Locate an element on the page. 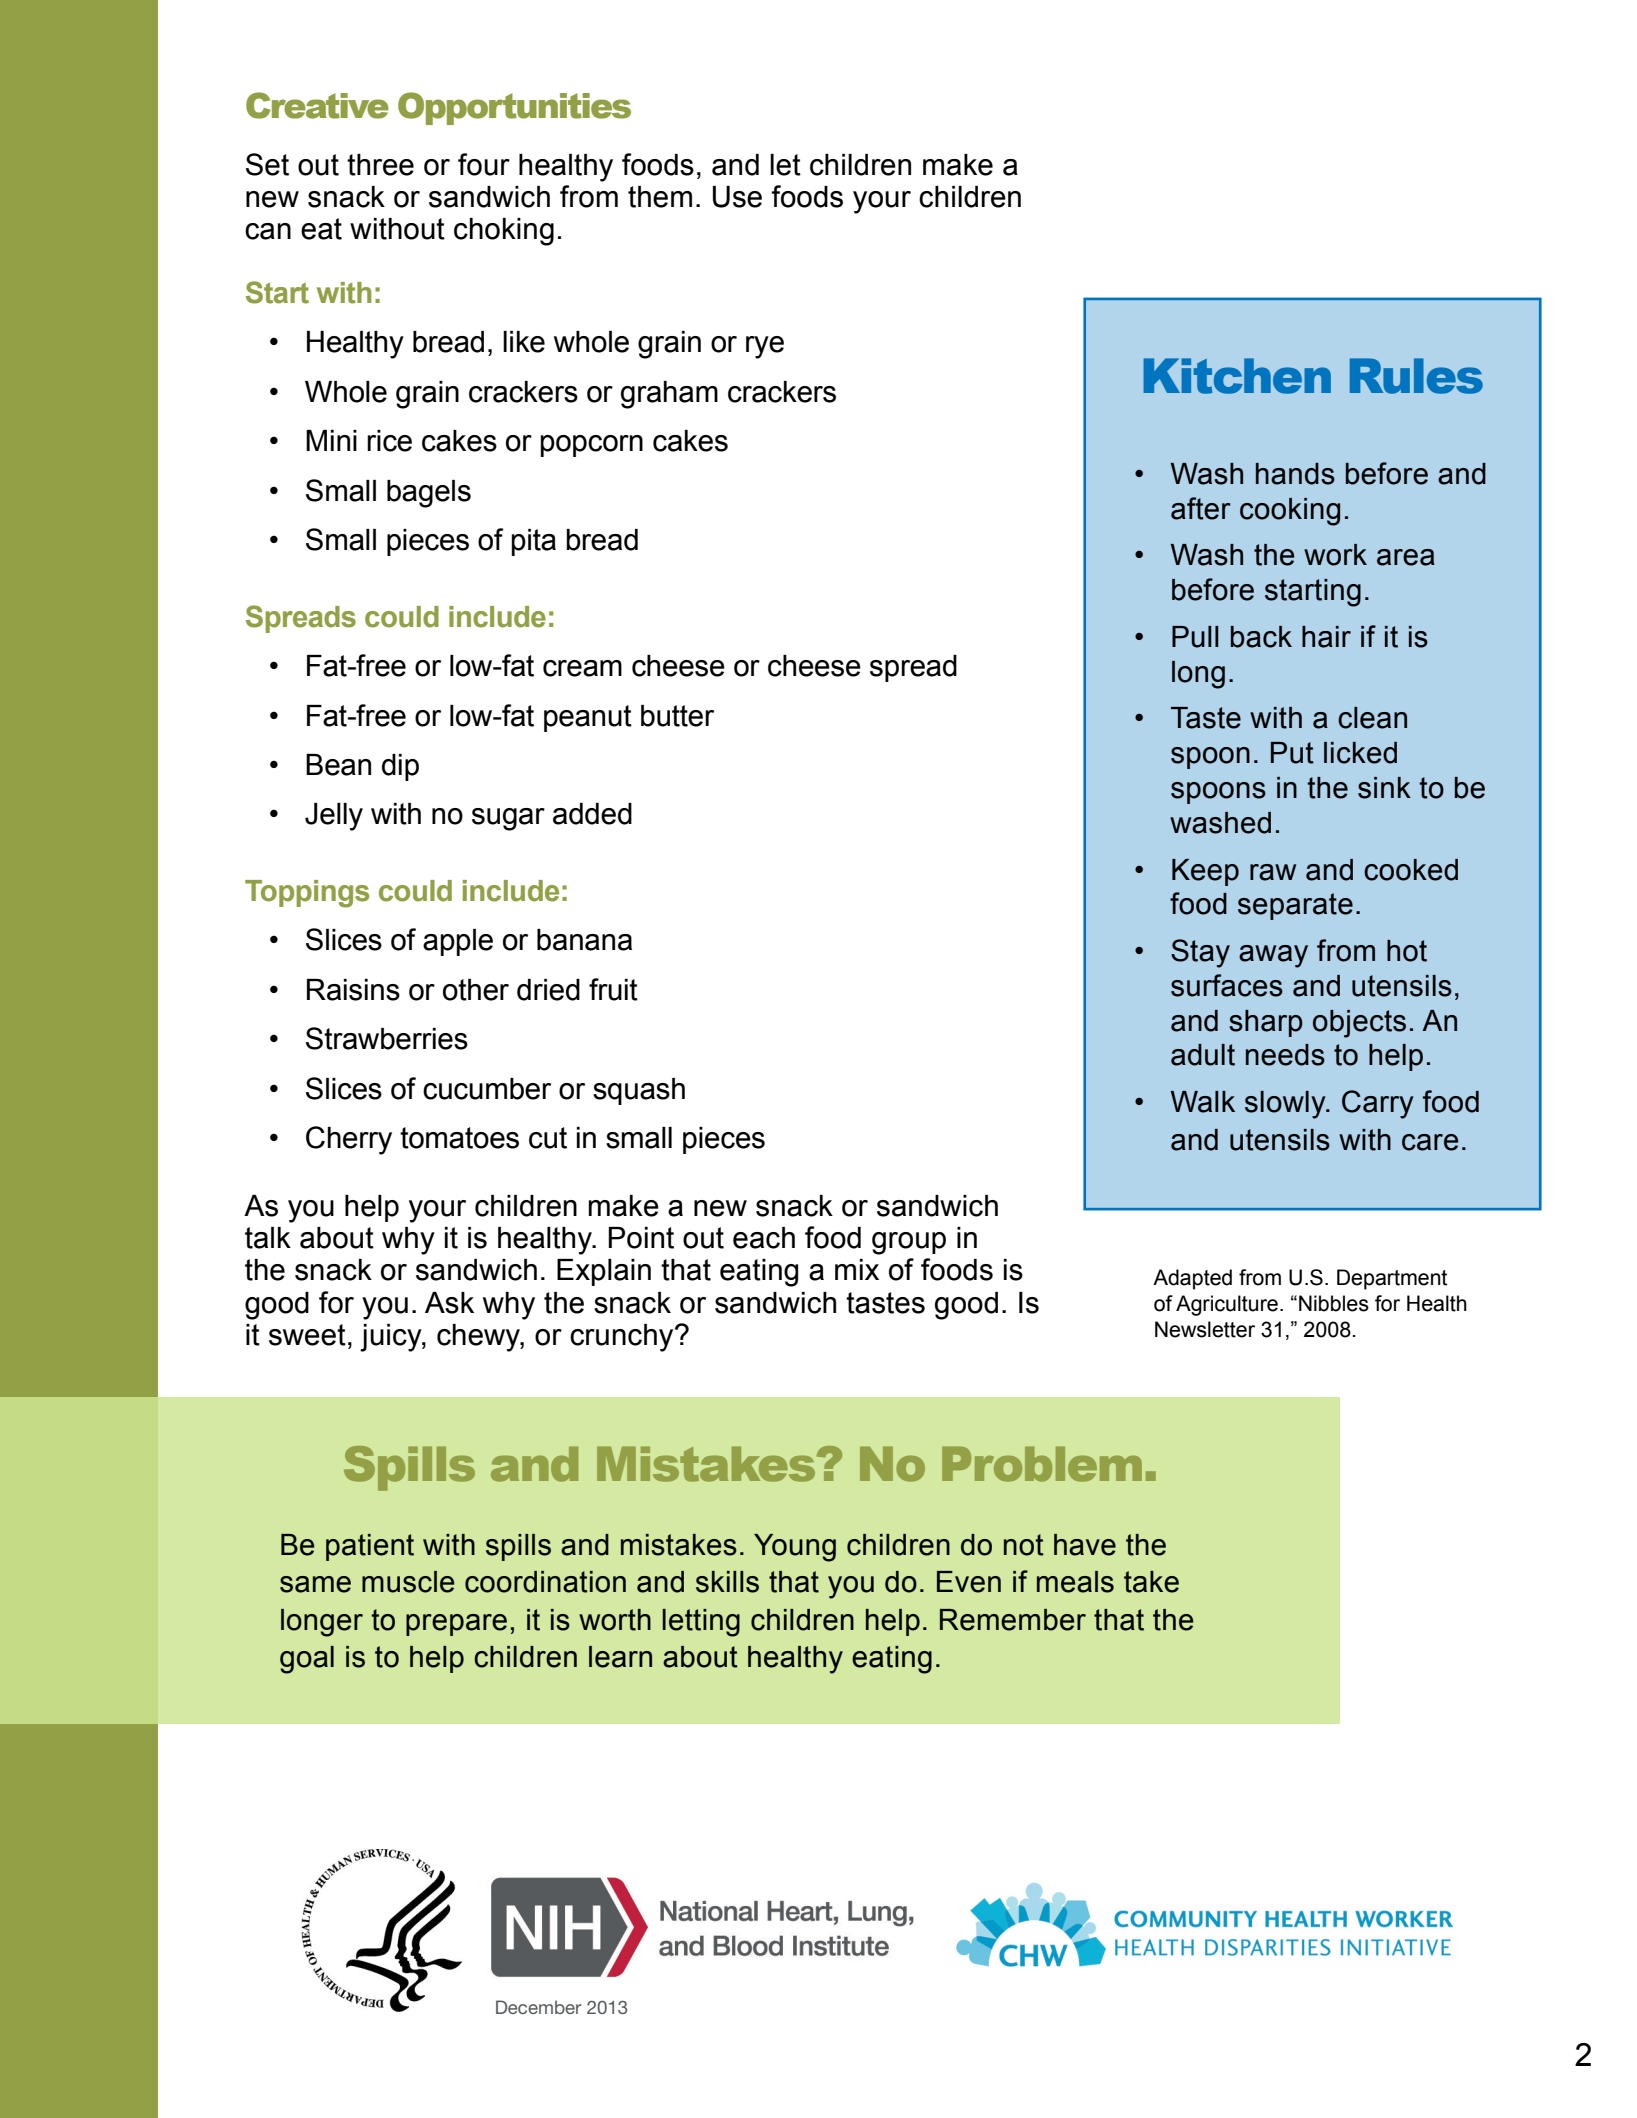 The width and height of the page is (1637, 2118). Strawberries is located at coordinates (387, 1038).
